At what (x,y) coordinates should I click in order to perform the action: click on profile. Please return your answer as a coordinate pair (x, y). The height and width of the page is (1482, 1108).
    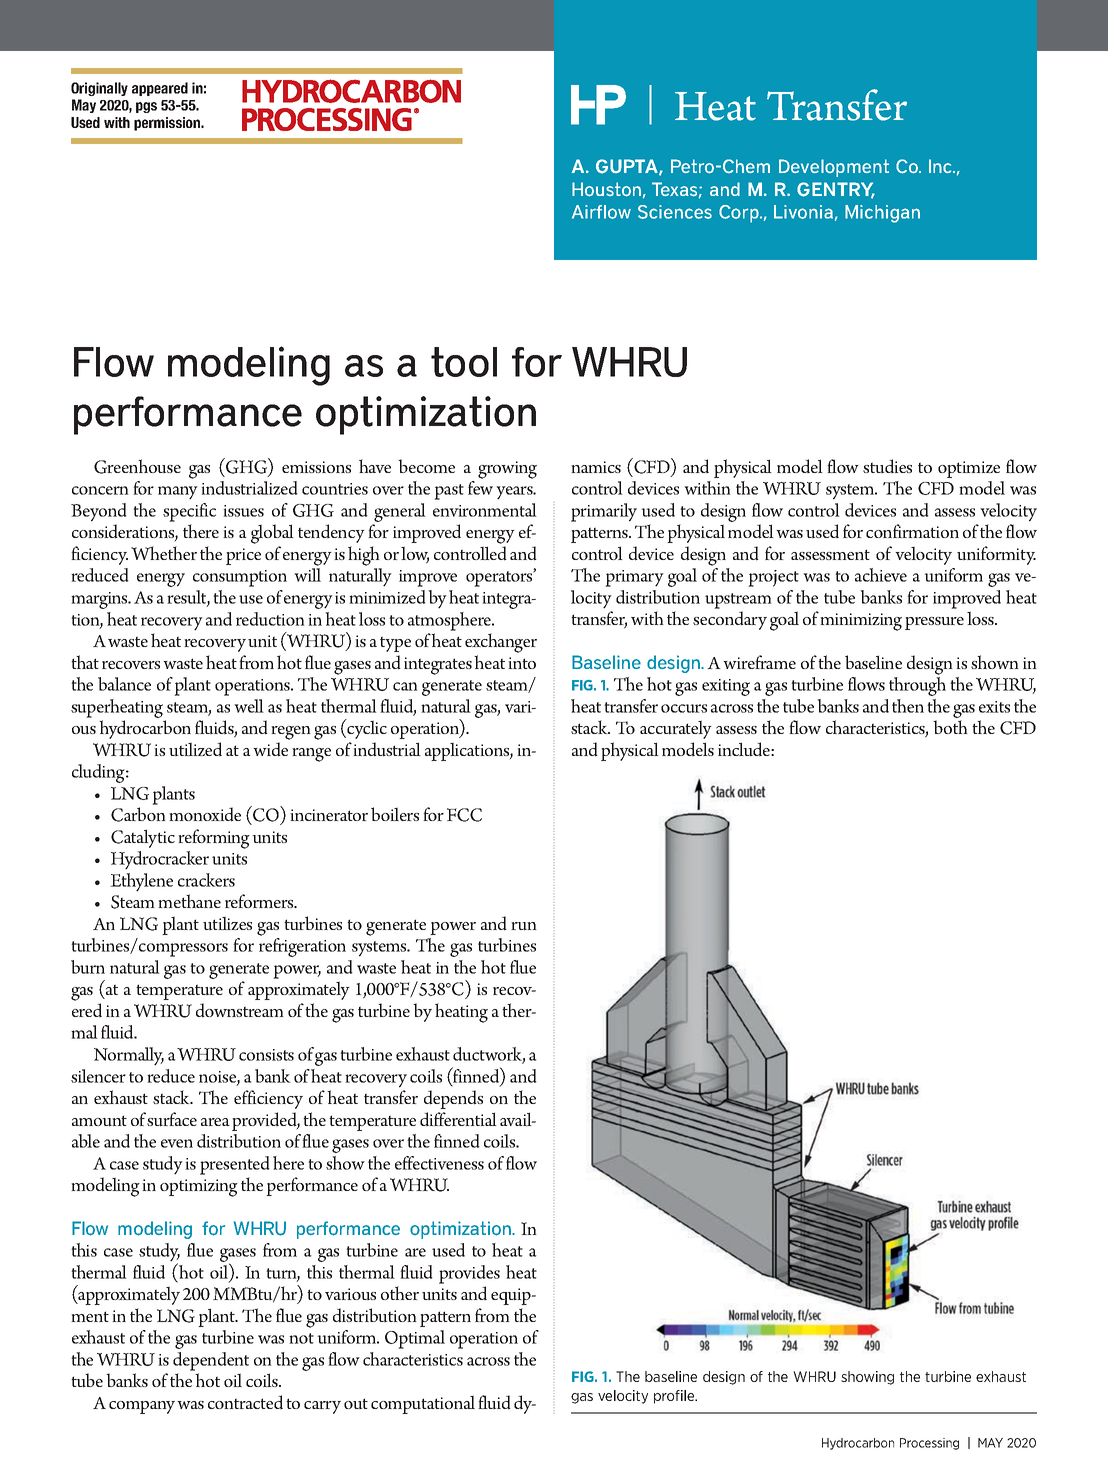
    Looking at the image, I should click on (675, 1397).
